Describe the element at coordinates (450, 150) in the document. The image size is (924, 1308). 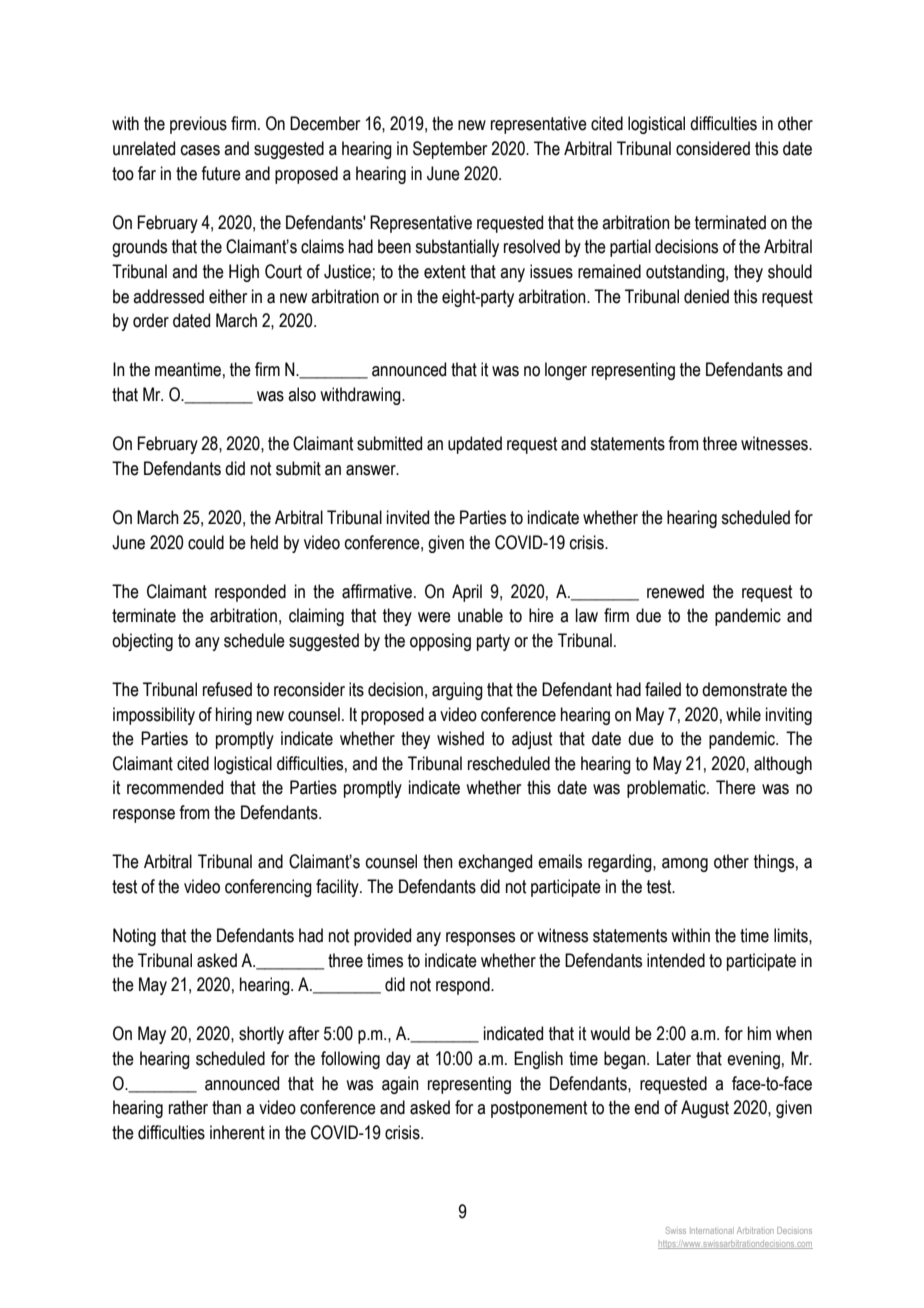
I see `September` at that location.
